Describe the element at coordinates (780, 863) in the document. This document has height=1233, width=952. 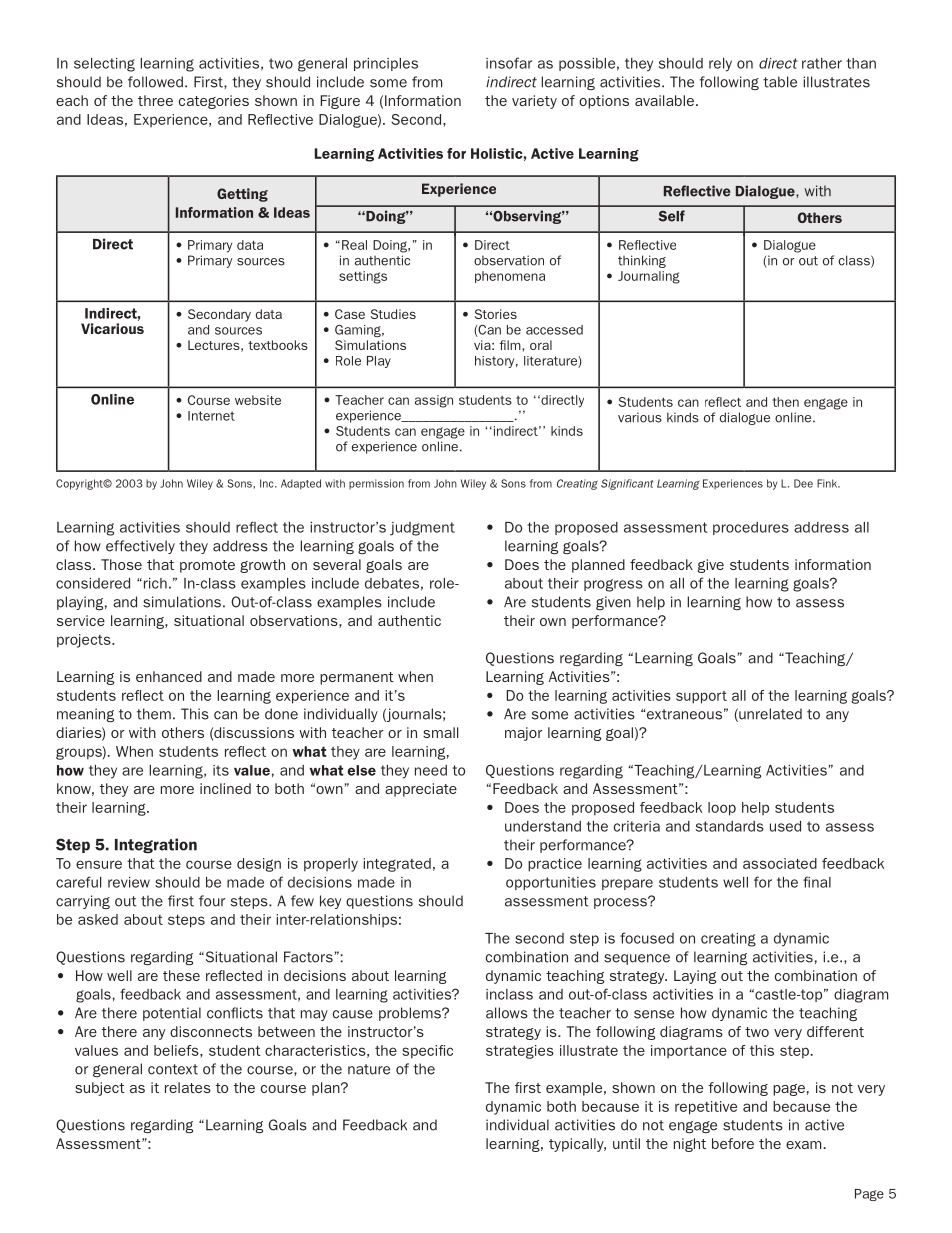
I see `associated` at that location.
